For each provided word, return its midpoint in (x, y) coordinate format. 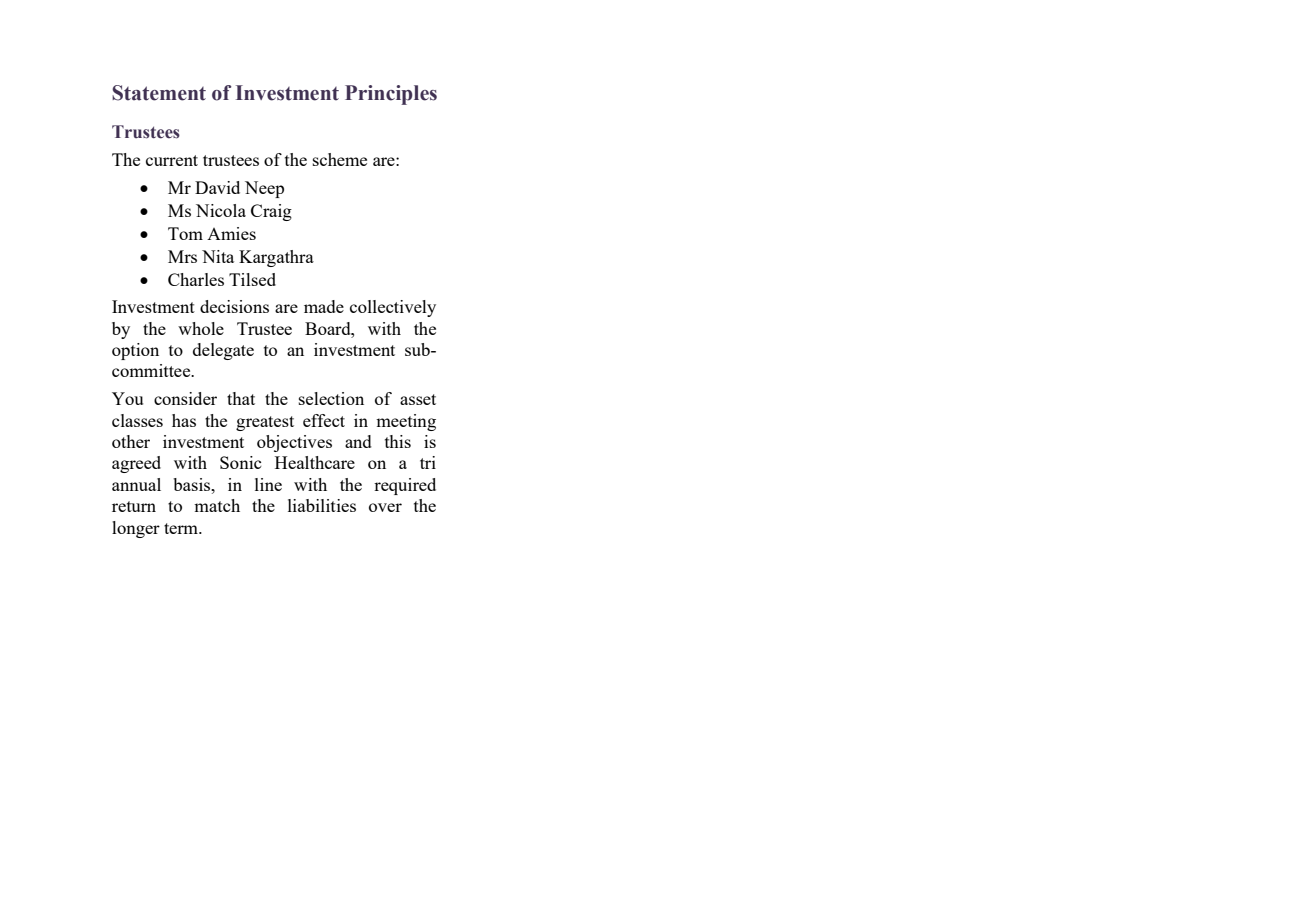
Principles (391, 95)
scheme (340, 159)
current (172, 160)
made (324, 306)
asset (418, 399)
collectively (393, 308)
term (182, 528)
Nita (218, 256)
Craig (271, 212)
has (184, 420)
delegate (223, 351)
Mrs (182, 256)
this (398, 441)
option (135, 351)
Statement (159, 93)
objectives (294, 443)
